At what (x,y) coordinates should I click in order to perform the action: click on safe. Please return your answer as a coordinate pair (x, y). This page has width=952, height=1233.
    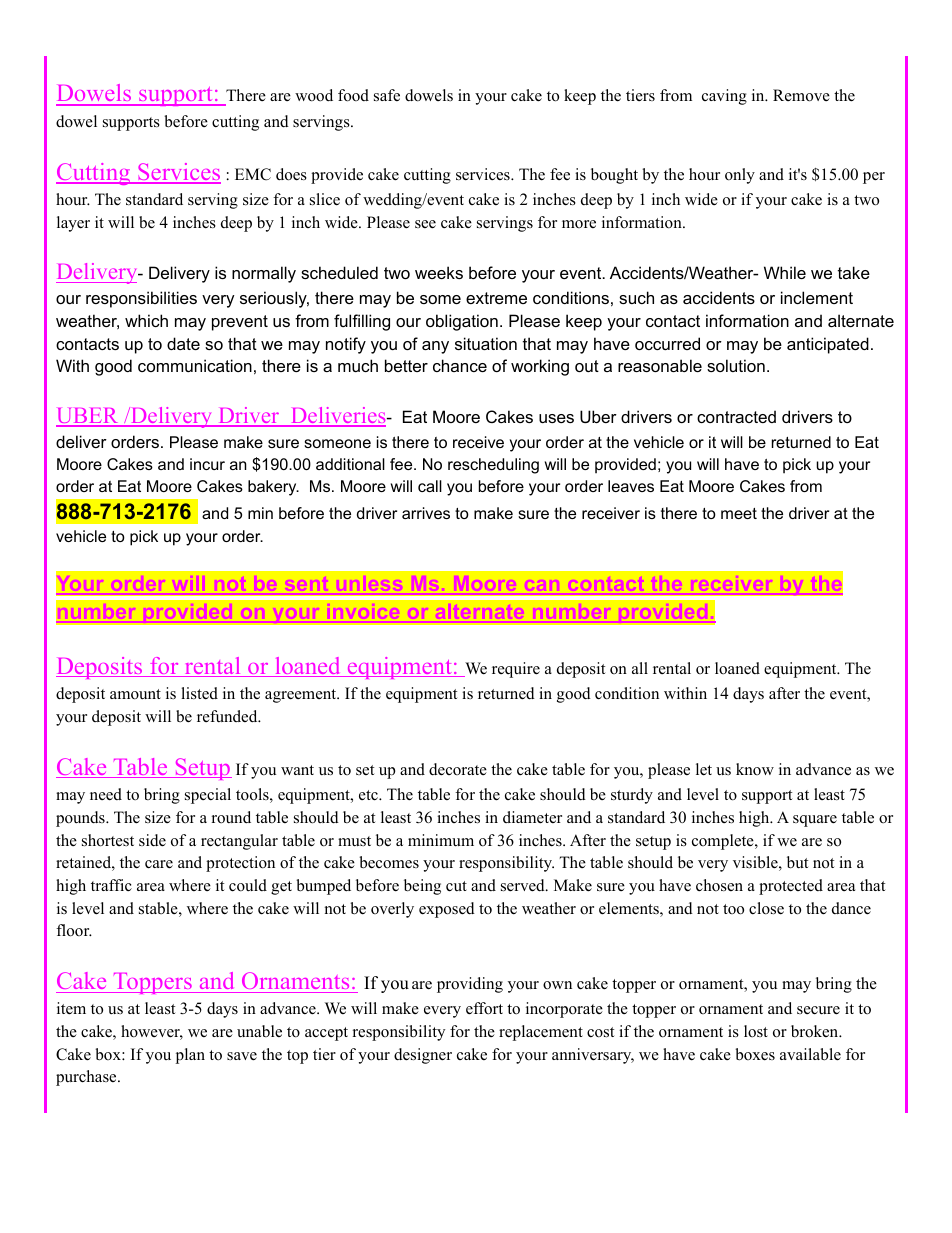
    Looking at the image, I should click on (387, 95).
